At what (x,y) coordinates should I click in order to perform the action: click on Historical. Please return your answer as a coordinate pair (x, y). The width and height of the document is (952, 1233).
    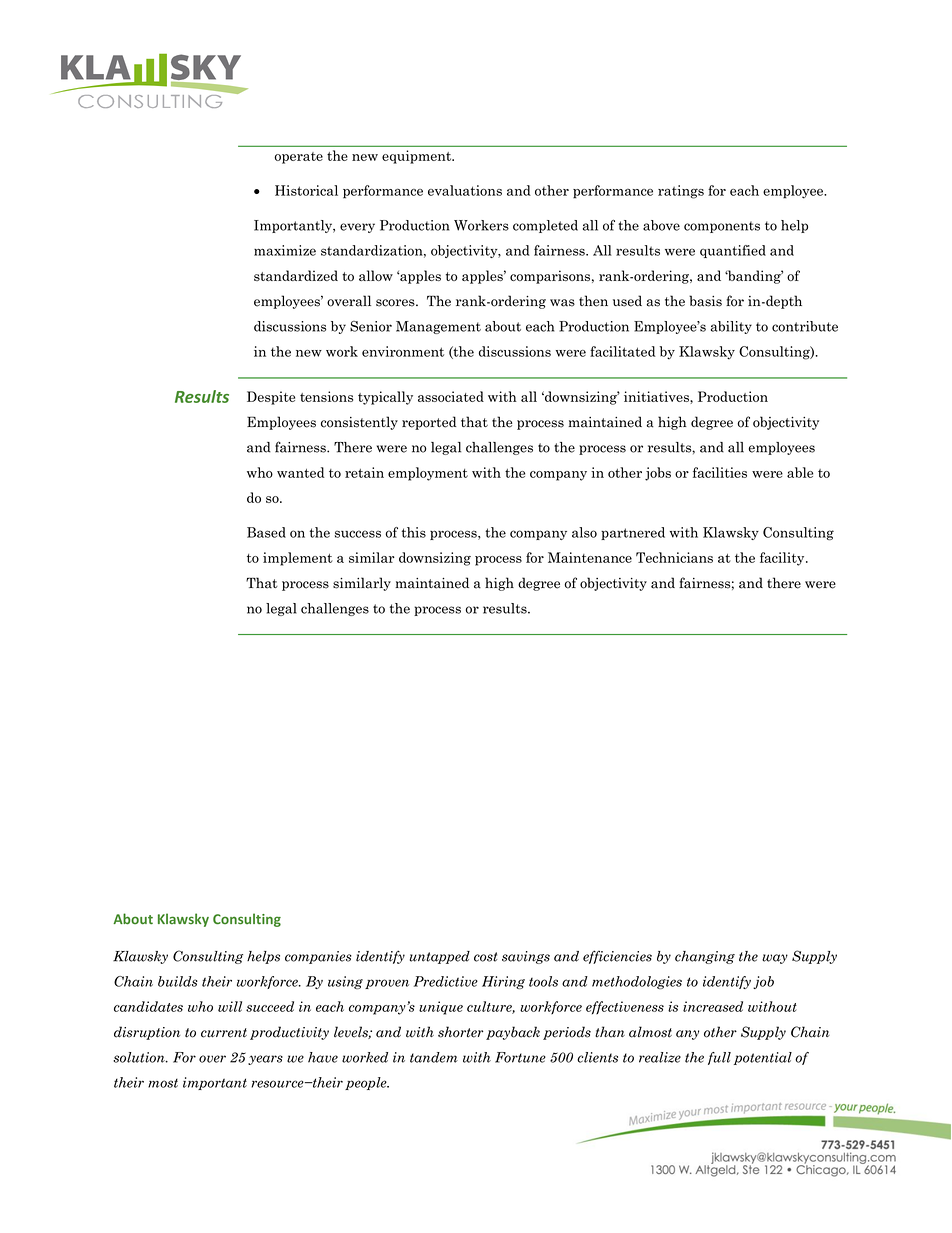
    Looking at the image, I should click on (306, 190).
